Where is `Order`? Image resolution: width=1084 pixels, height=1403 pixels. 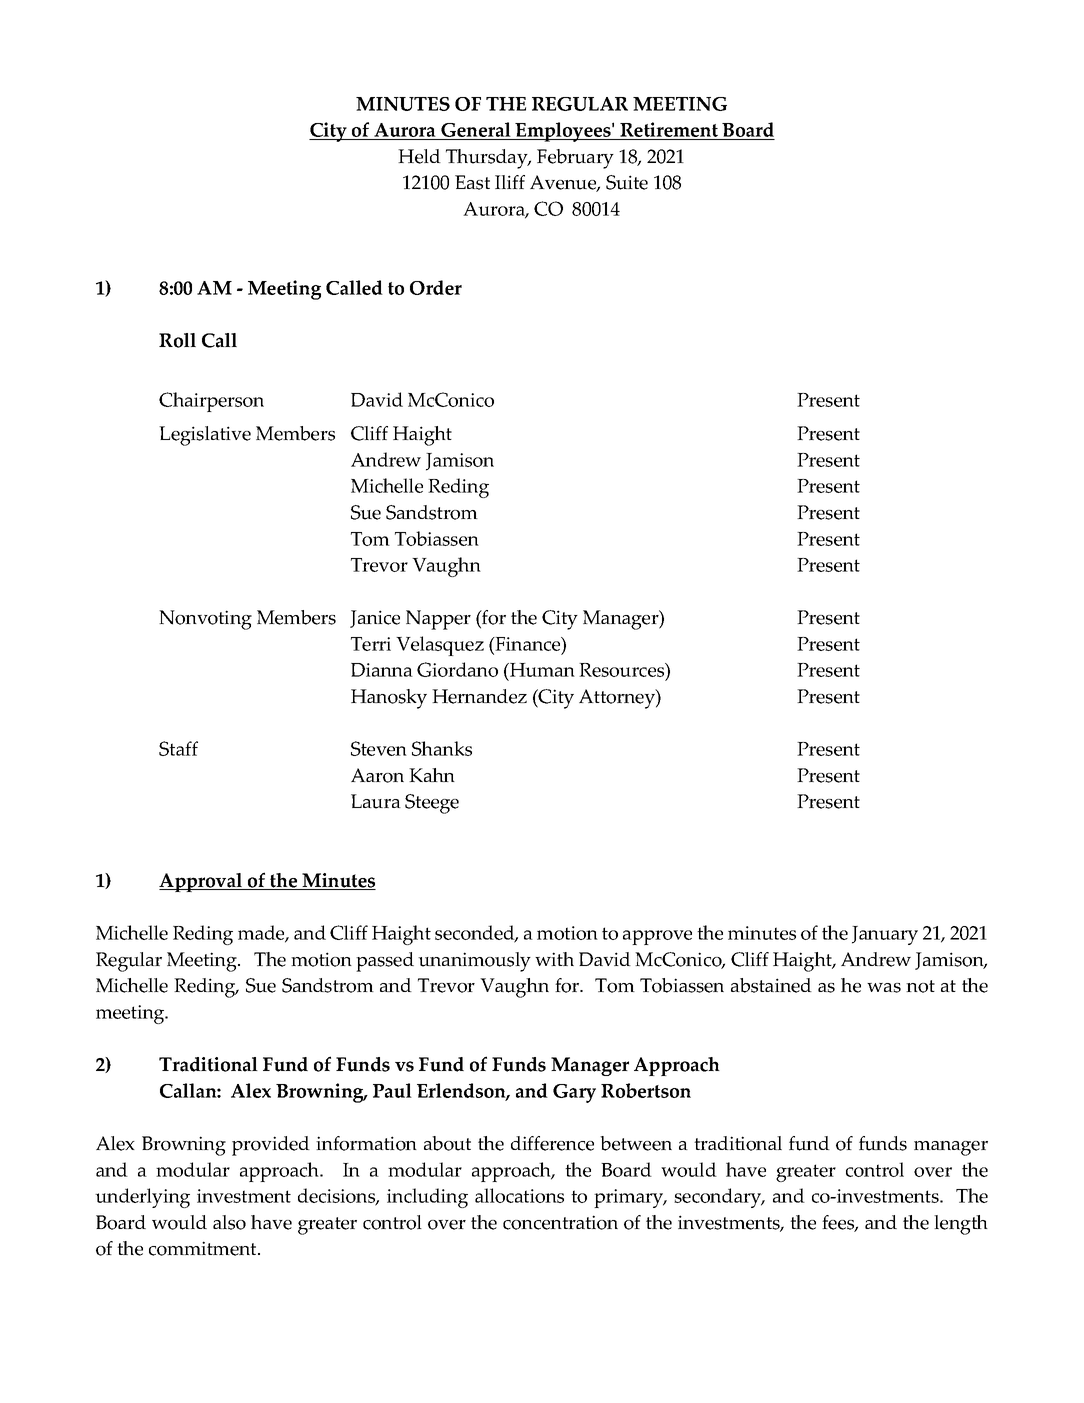 Order is located at coordinates (436, 287).
